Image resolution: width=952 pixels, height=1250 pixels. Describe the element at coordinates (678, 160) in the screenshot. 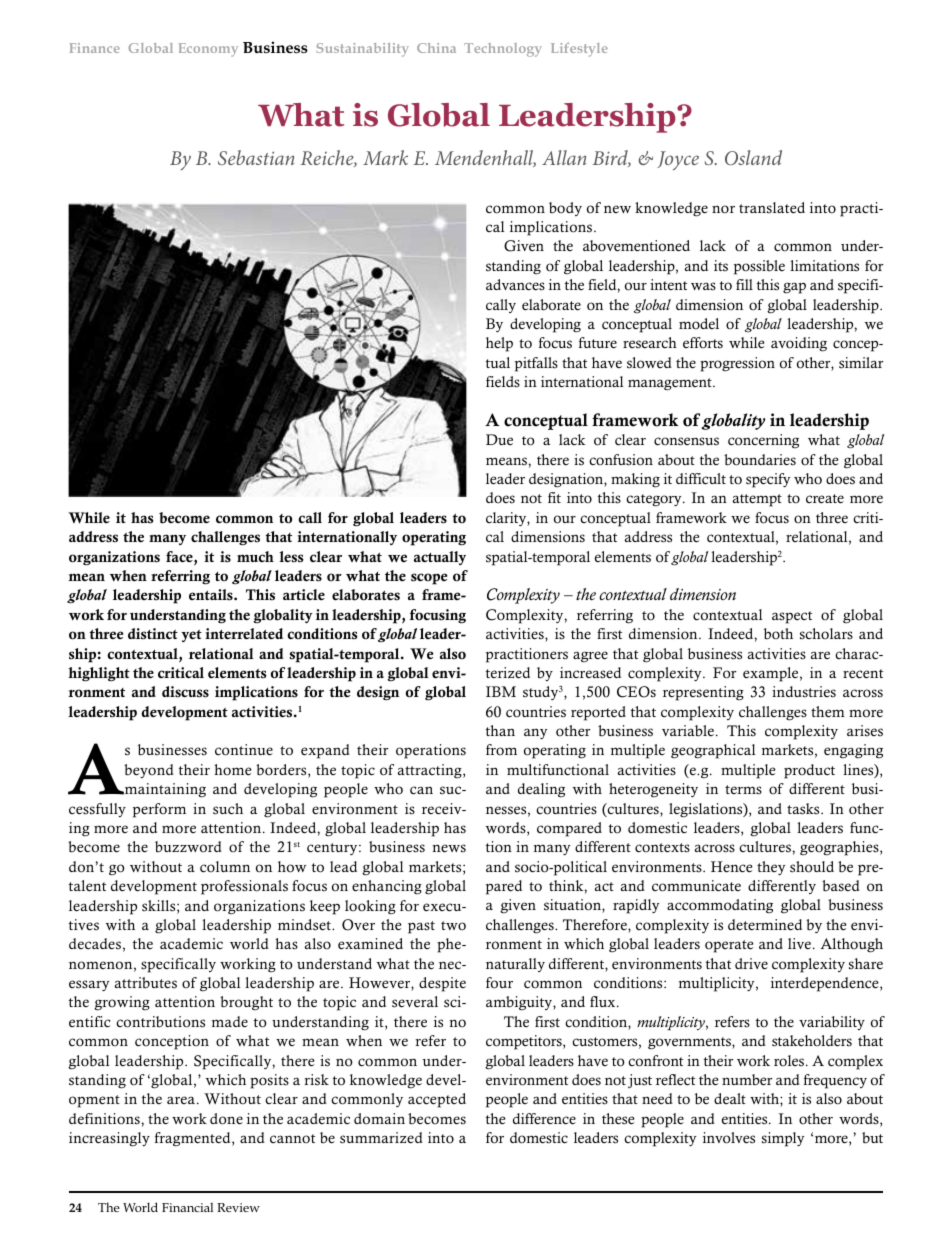

I see `Joyce` at that location.
